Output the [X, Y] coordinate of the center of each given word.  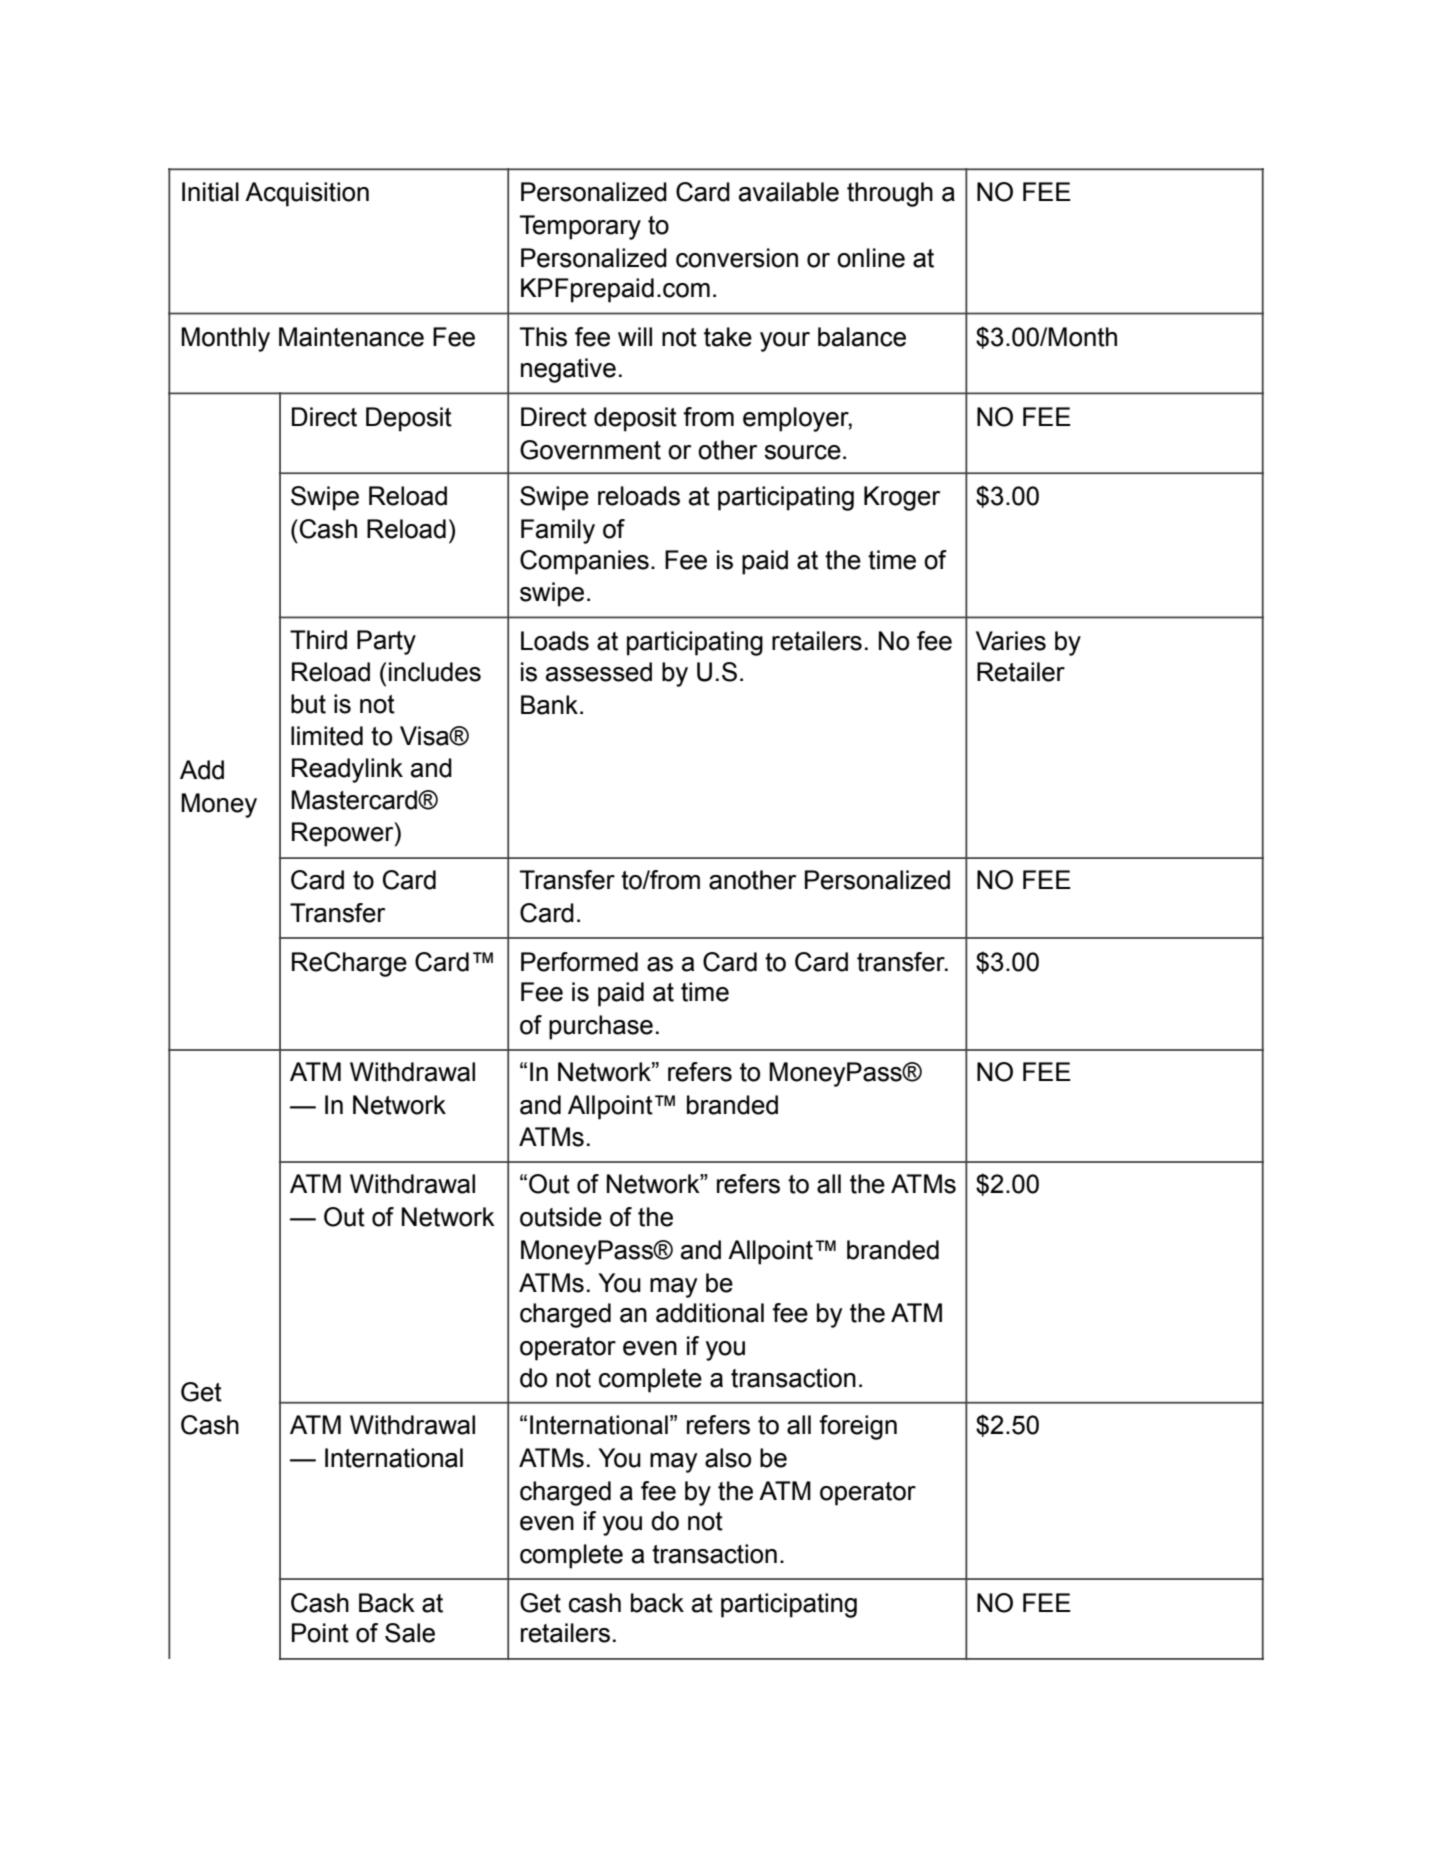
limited [327, 736]
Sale [410, 1633]
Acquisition [307, 194]
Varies [1011, 641]
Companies [584, 562]
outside [561, 1217]
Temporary [580, 227]
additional [710, 1313]
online [871, 258]
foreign [858, 1427]
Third [318, 640]
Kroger [902, 498]
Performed [579, 962]
